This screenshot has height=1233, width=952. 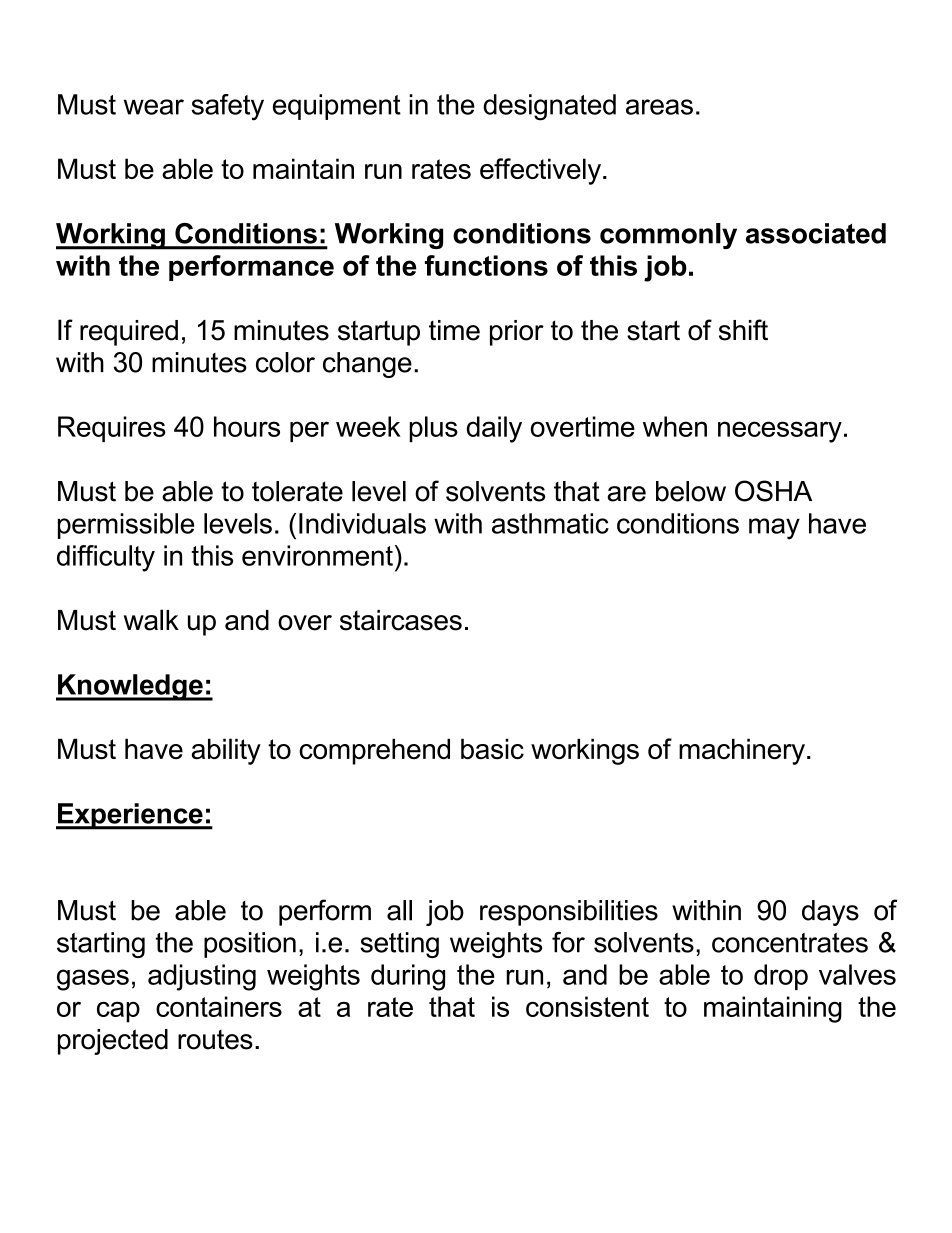 What do you see at coordinates (659, 107) in the screenshot?
I see `areas` at bounding box center [659, 107].
